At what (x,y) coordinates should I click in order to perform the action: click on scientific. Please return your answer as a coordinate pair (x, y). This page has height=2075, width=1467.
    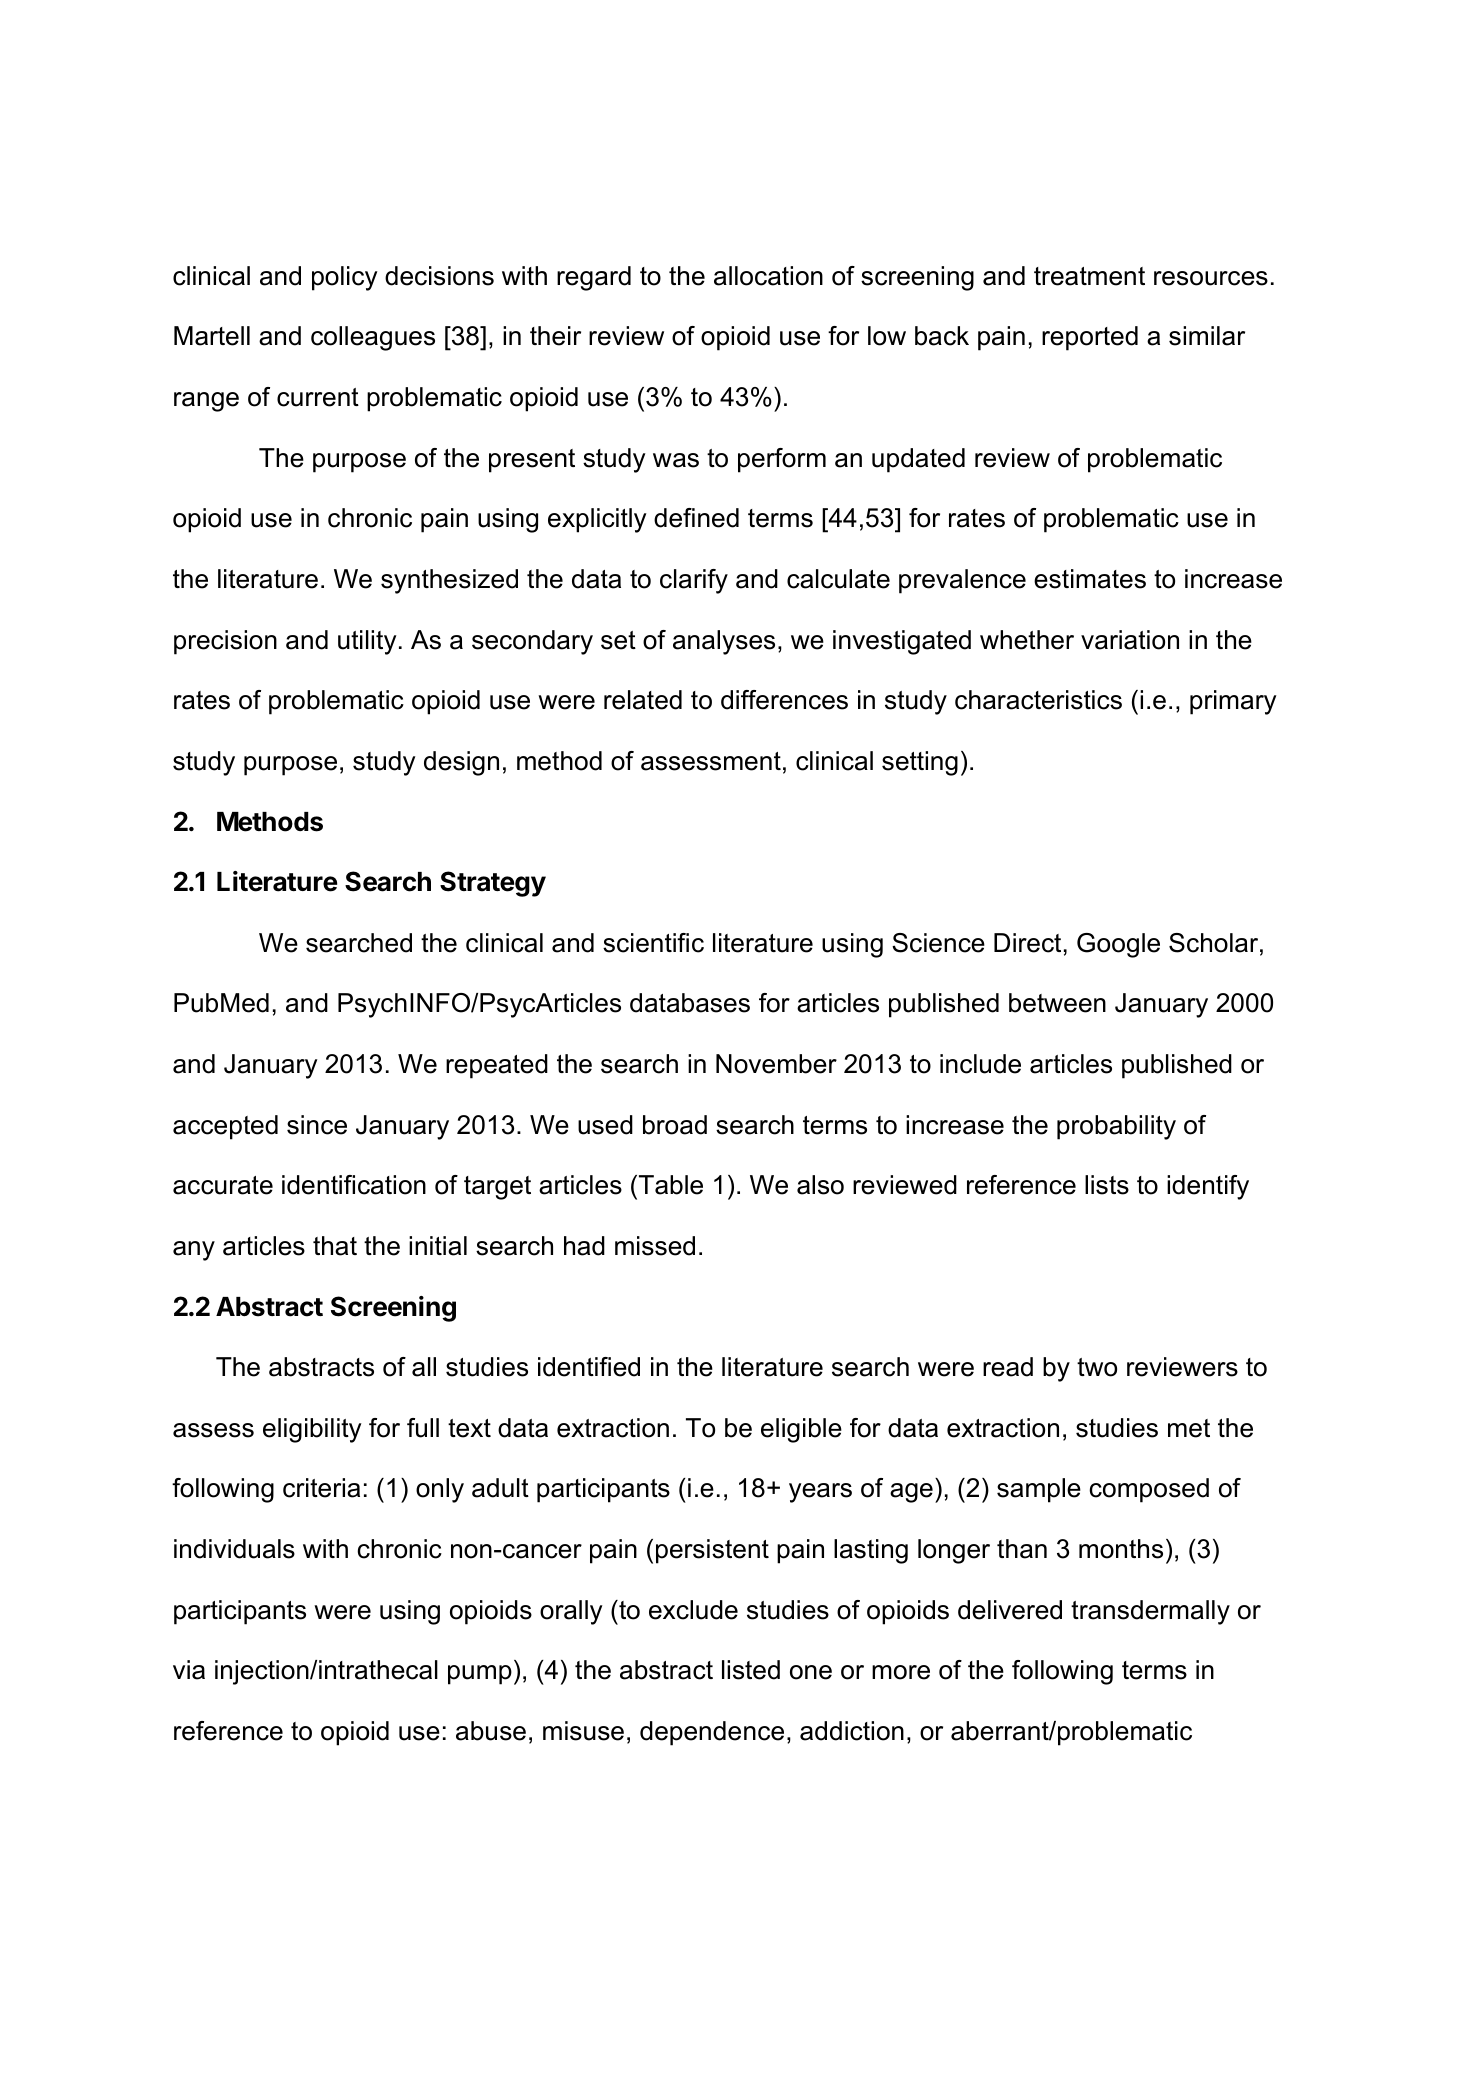
    Looking at the image, I should click on (653, 943).
